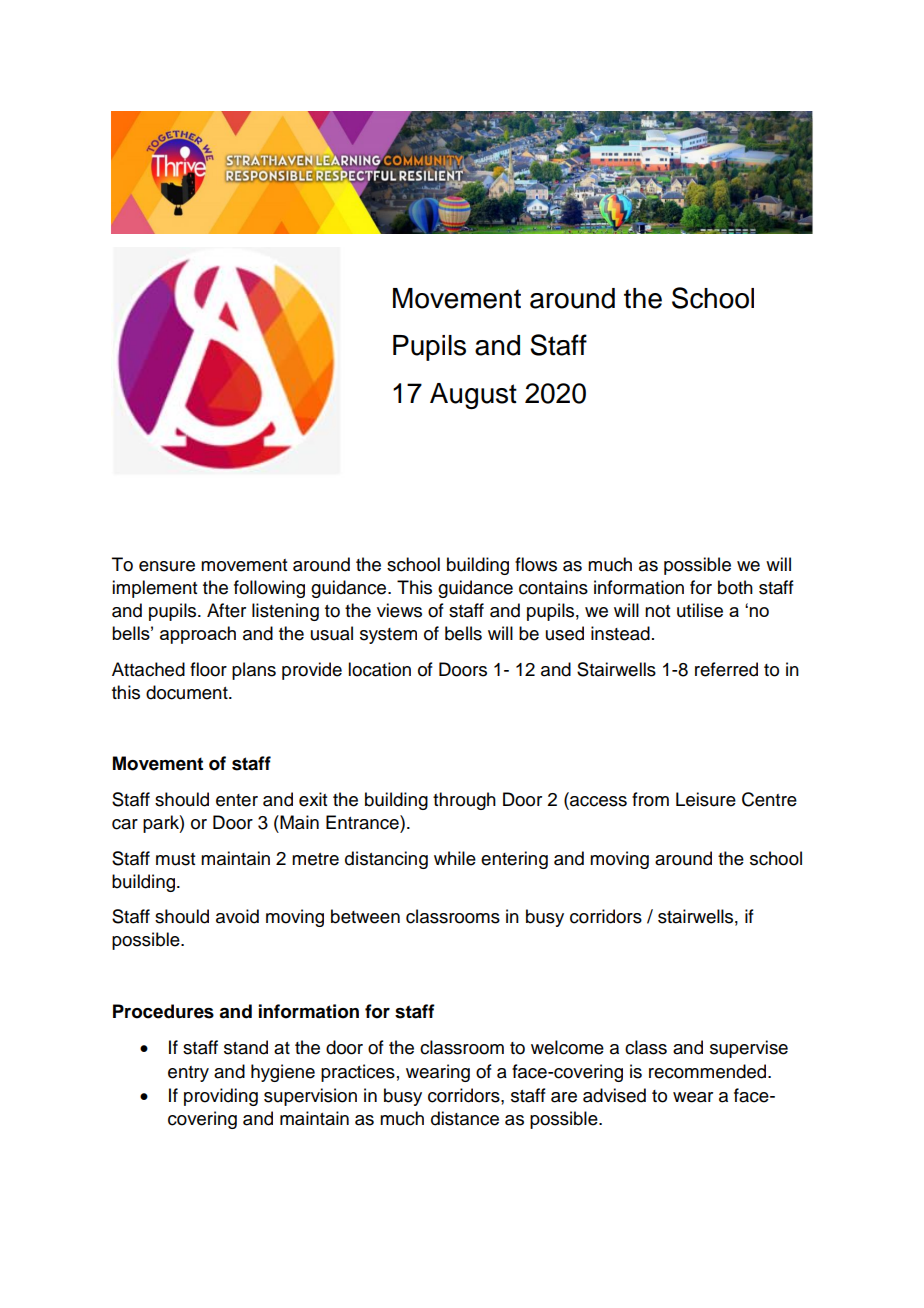 The height and width of the document is (1308, 924). Describe the element at coordinates (536, 564) in the document. I see `flows` at that location.
